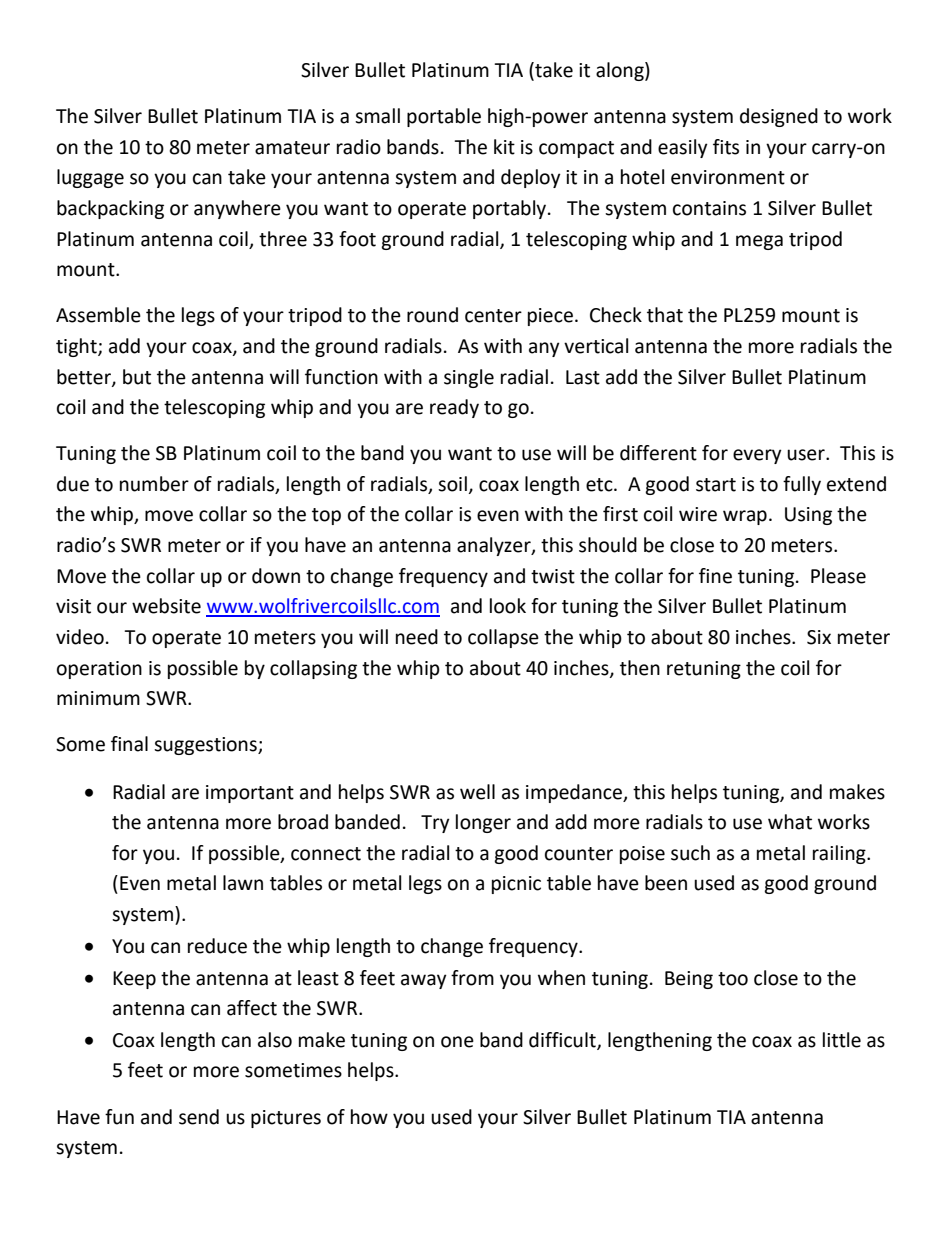  I want to click on send, so click(199, 1117).
